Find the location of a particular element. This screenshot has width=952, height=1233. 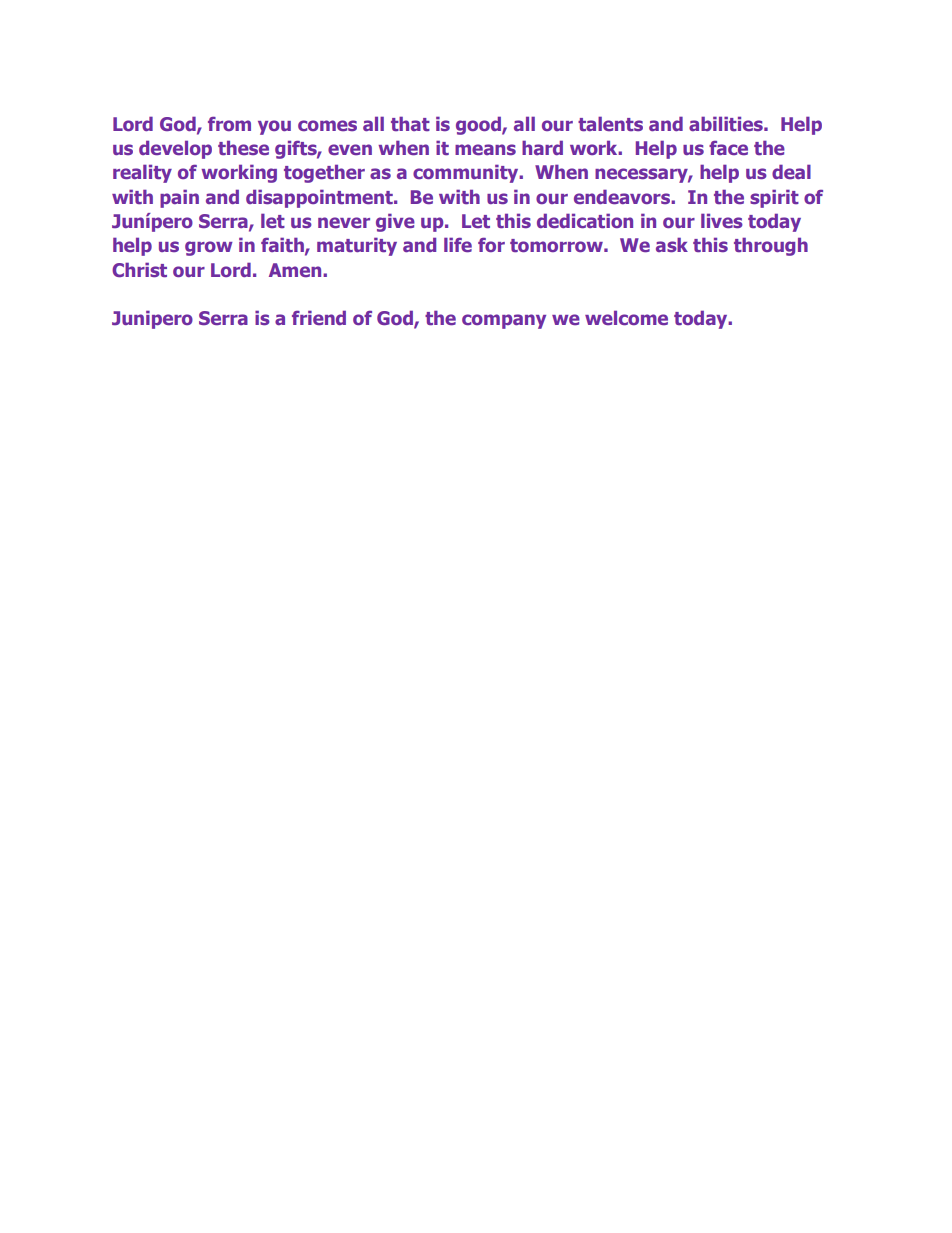

welcome is located at coordinates (626, 317).
